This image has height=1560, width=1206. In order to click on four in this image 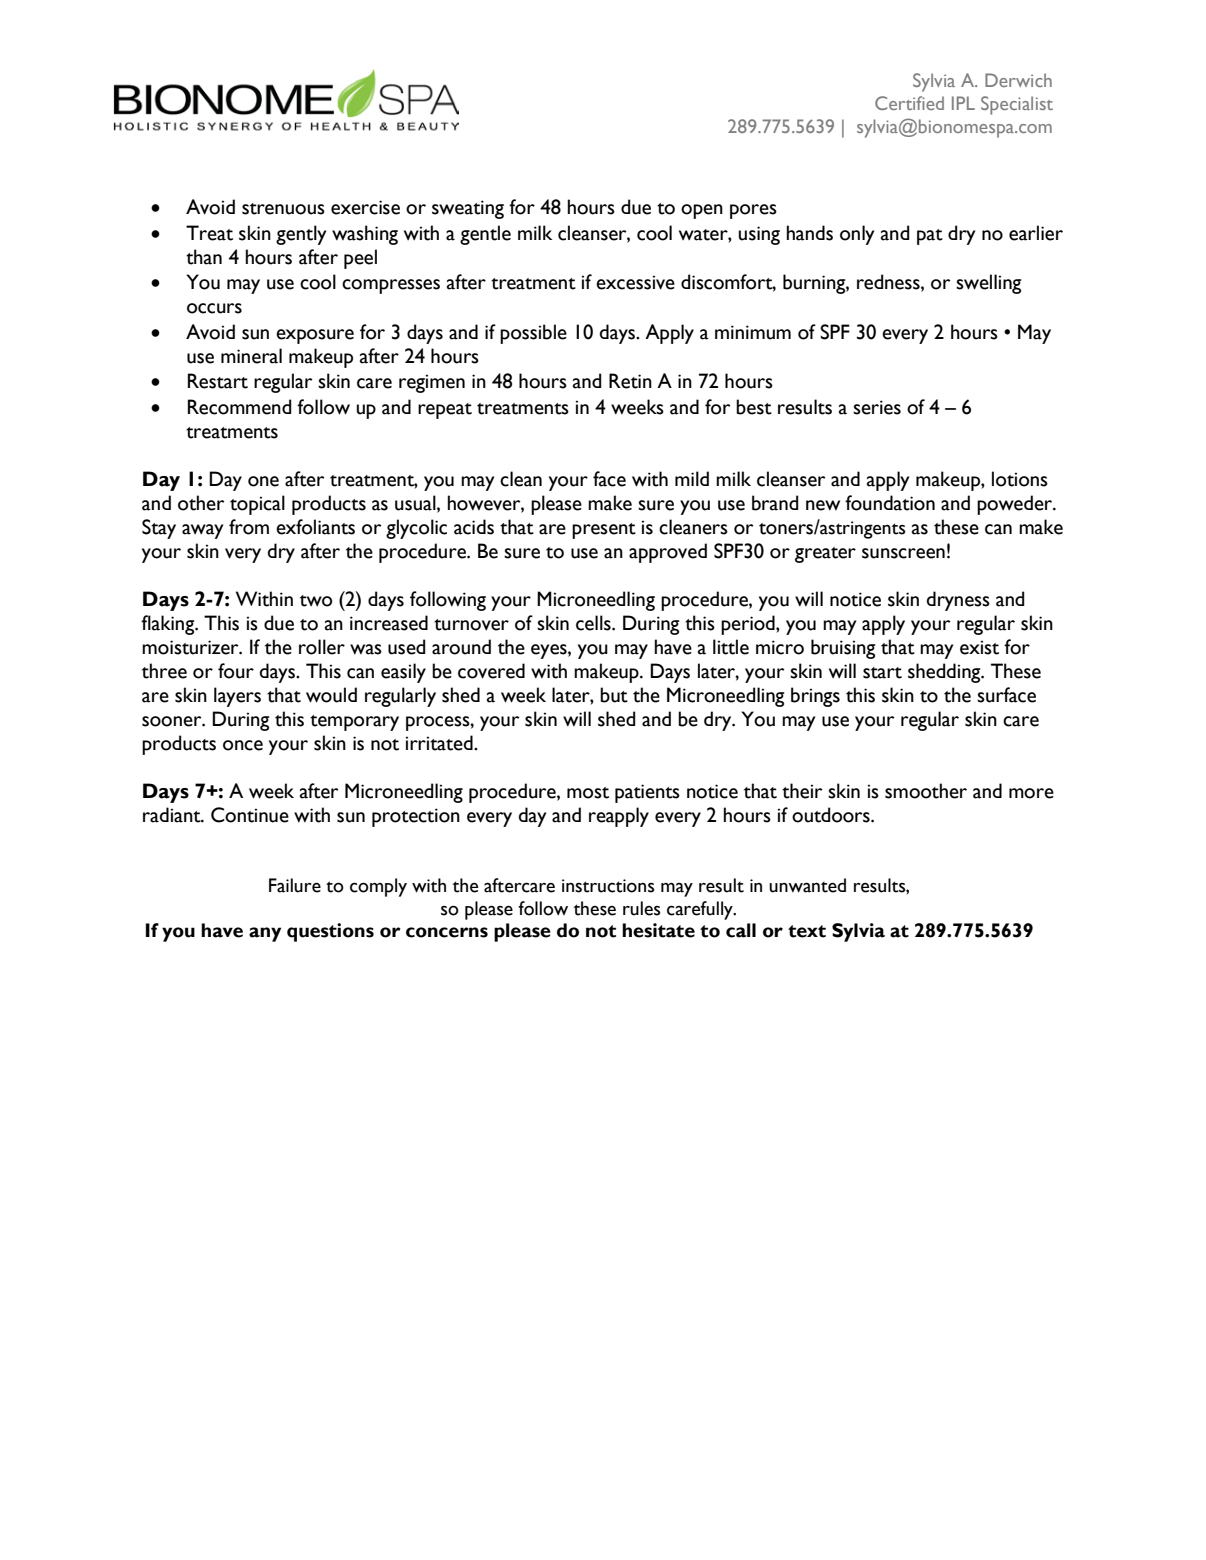, I will do `click(236, 671)`.
